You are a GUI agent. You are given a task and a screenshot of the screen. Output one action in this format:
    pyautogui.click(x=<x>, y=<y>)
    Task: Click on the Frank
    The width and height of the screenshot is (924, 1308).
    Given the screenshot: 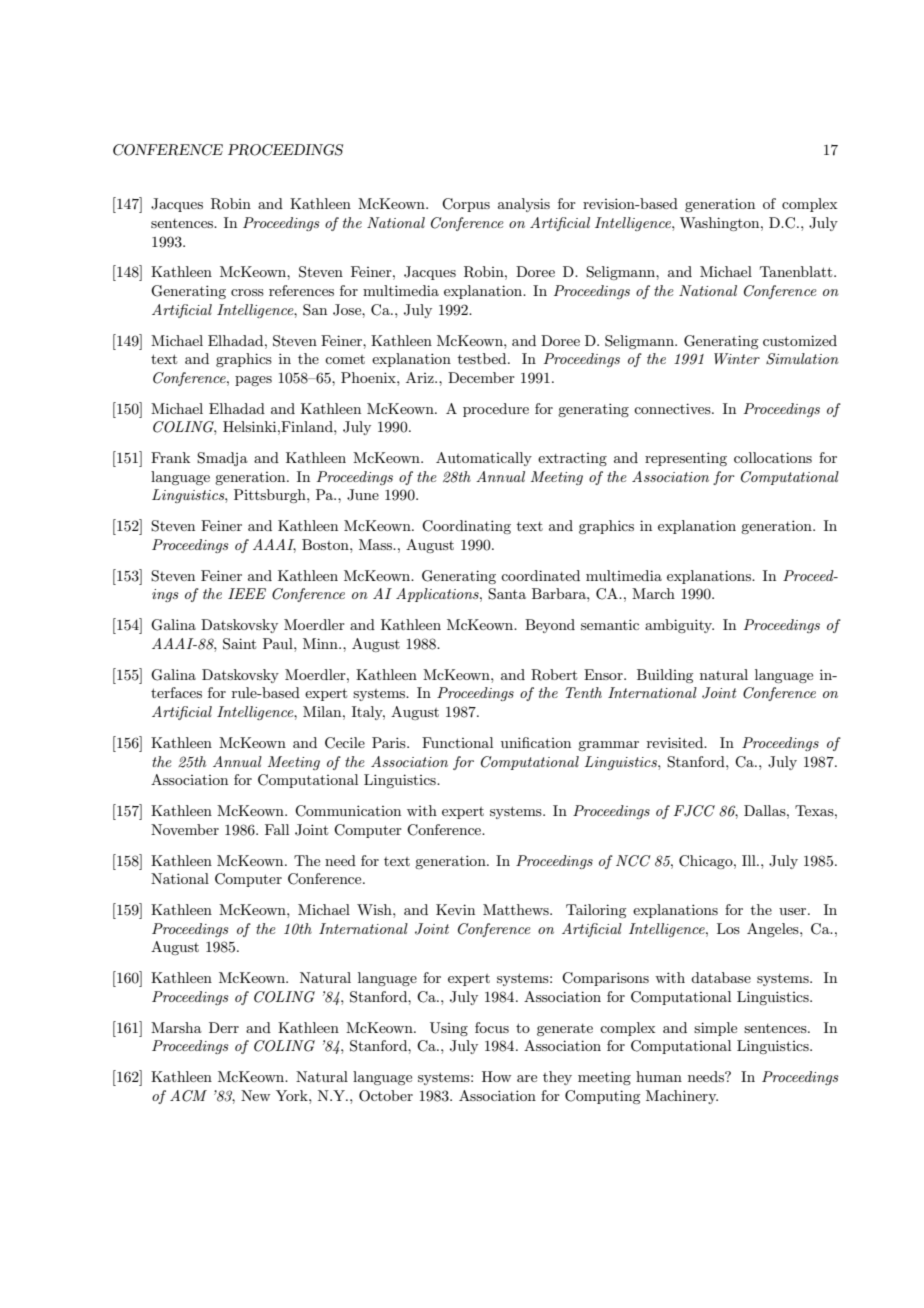 What is the action you would take?
    pyautogui.click(x=170, y=457)
